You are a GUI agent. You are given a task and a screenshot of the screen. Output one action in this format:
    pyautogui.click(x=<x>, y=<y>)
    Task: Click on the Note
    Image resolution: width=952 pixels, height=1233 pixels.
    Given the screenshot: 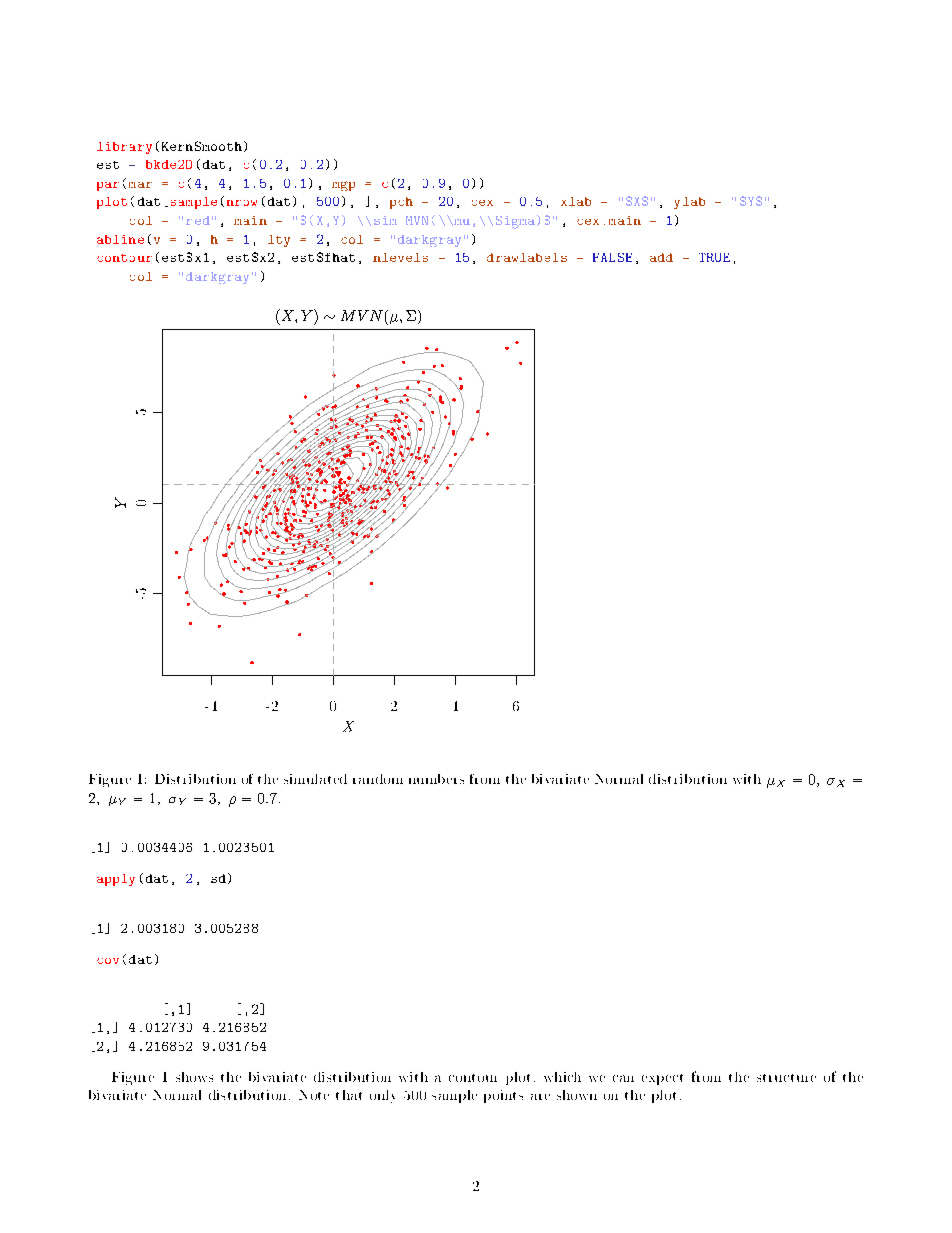 What is the action you would take?
    pyautogui.click(x=314, y=1095)
